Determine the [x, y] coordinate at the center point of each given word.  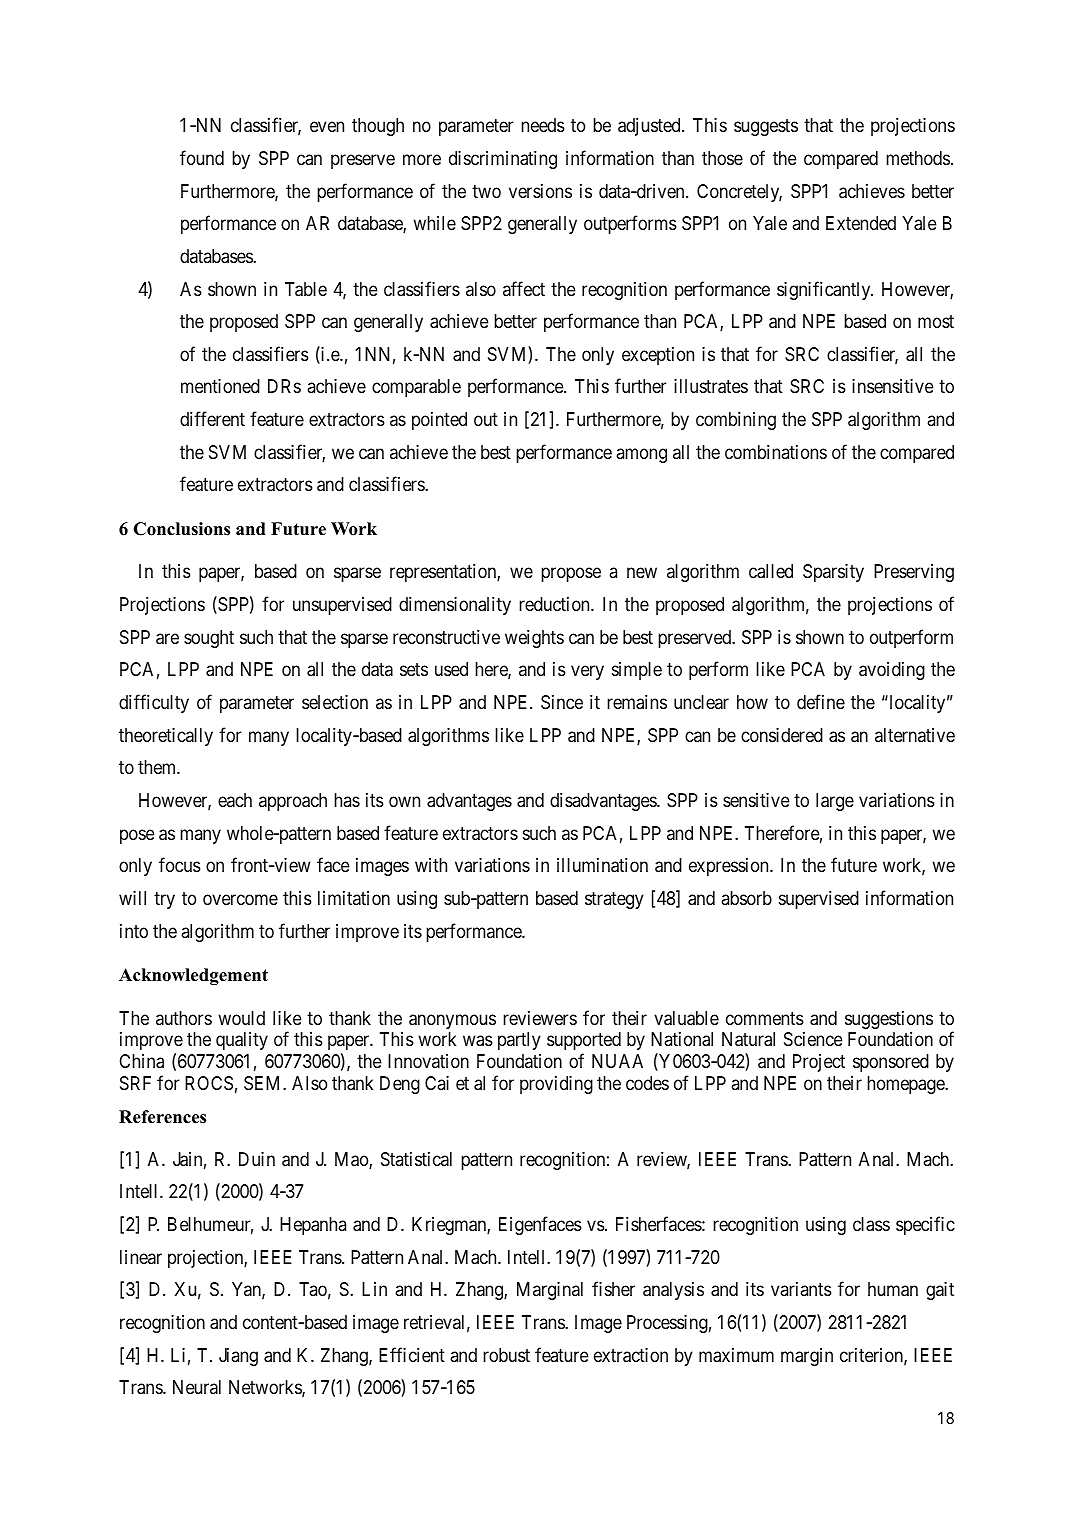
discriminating [503, 160]
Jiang [238, 1357]
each [235, 800]
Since [562, 702]
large [835, 802]
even [327, 127]
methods [918, 158]
